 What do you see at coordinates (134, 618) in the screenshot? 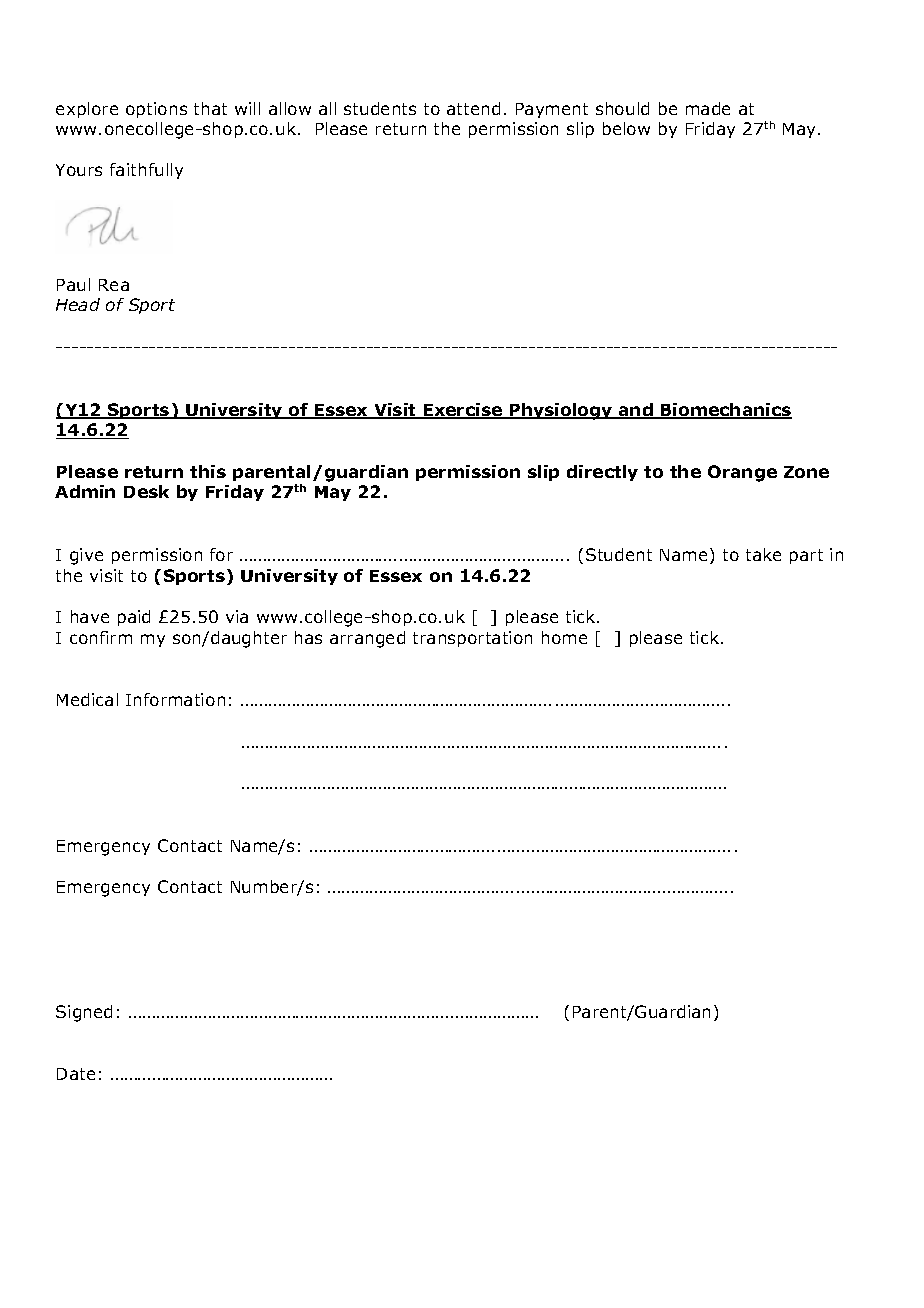
I see `paid` at bounding box center [134, 618].
